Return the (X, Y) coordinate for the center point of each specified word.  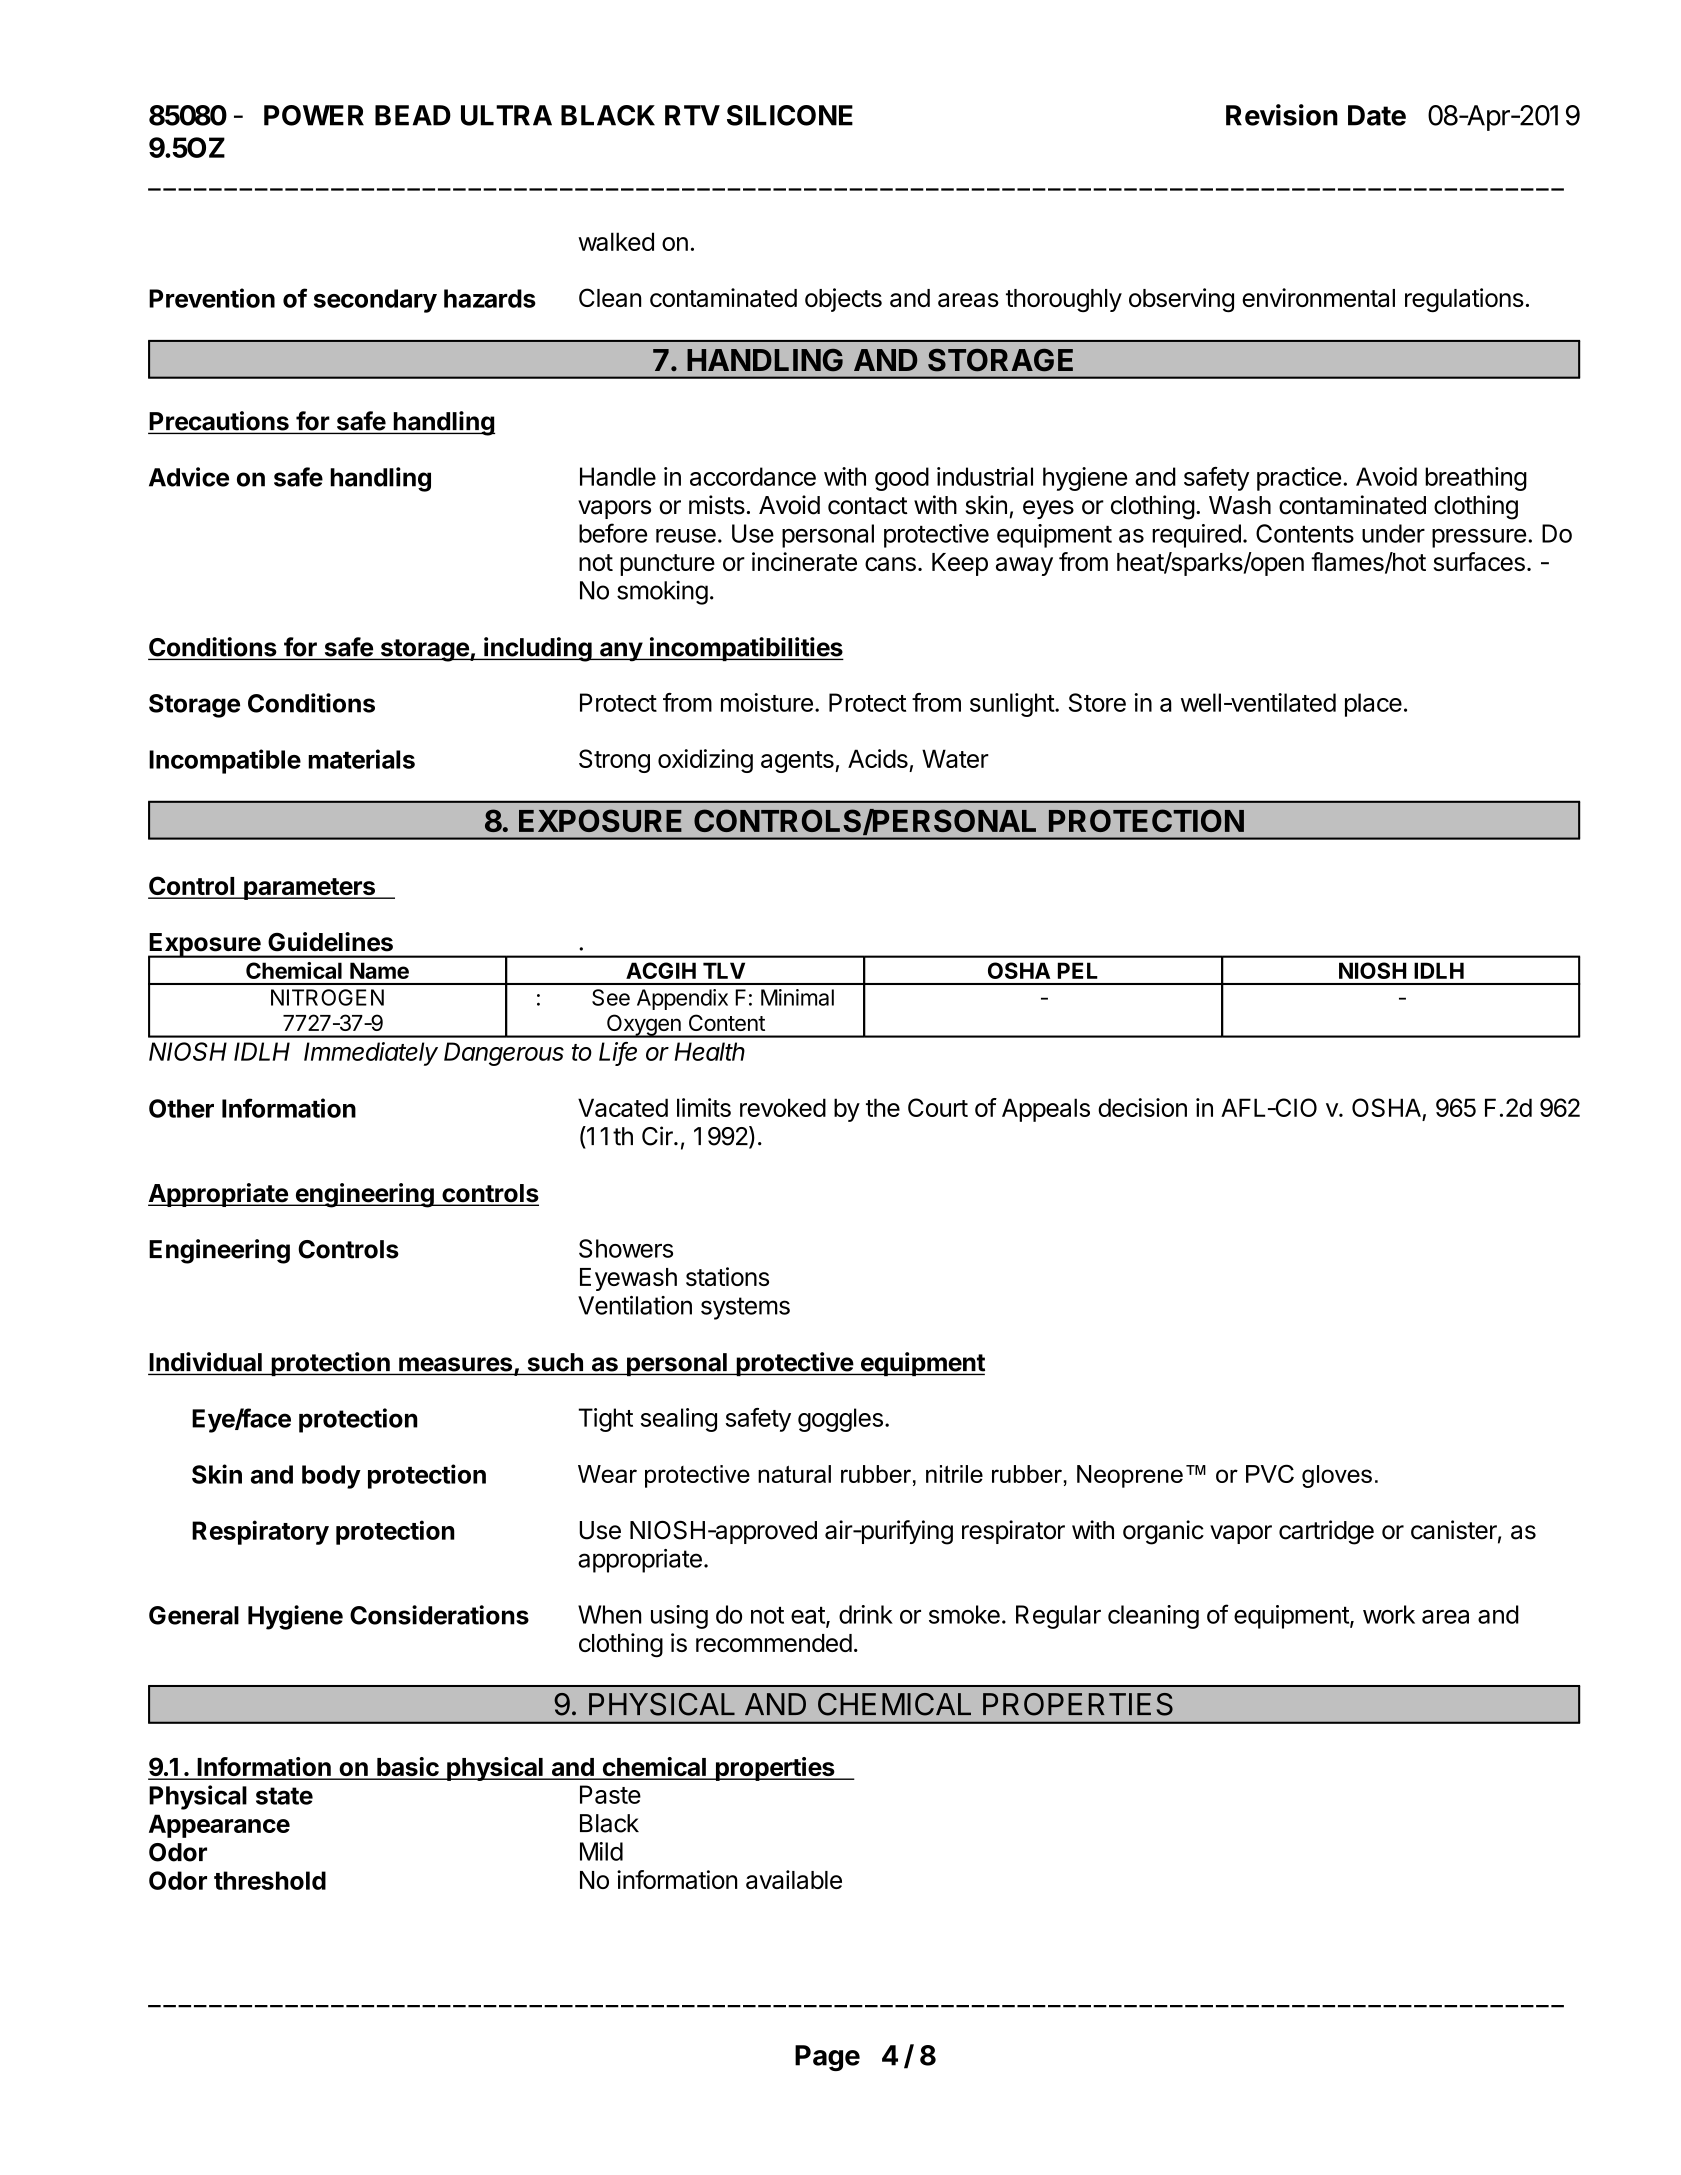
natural (794, 1474)
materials (361, 759)
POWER (314, 115)
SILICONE (790, 115)
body (331, 1477)
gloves (1337, 1476)
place (1373, 705)
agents (798, 762)
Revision (1282, 115)
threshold (270, 1880)
